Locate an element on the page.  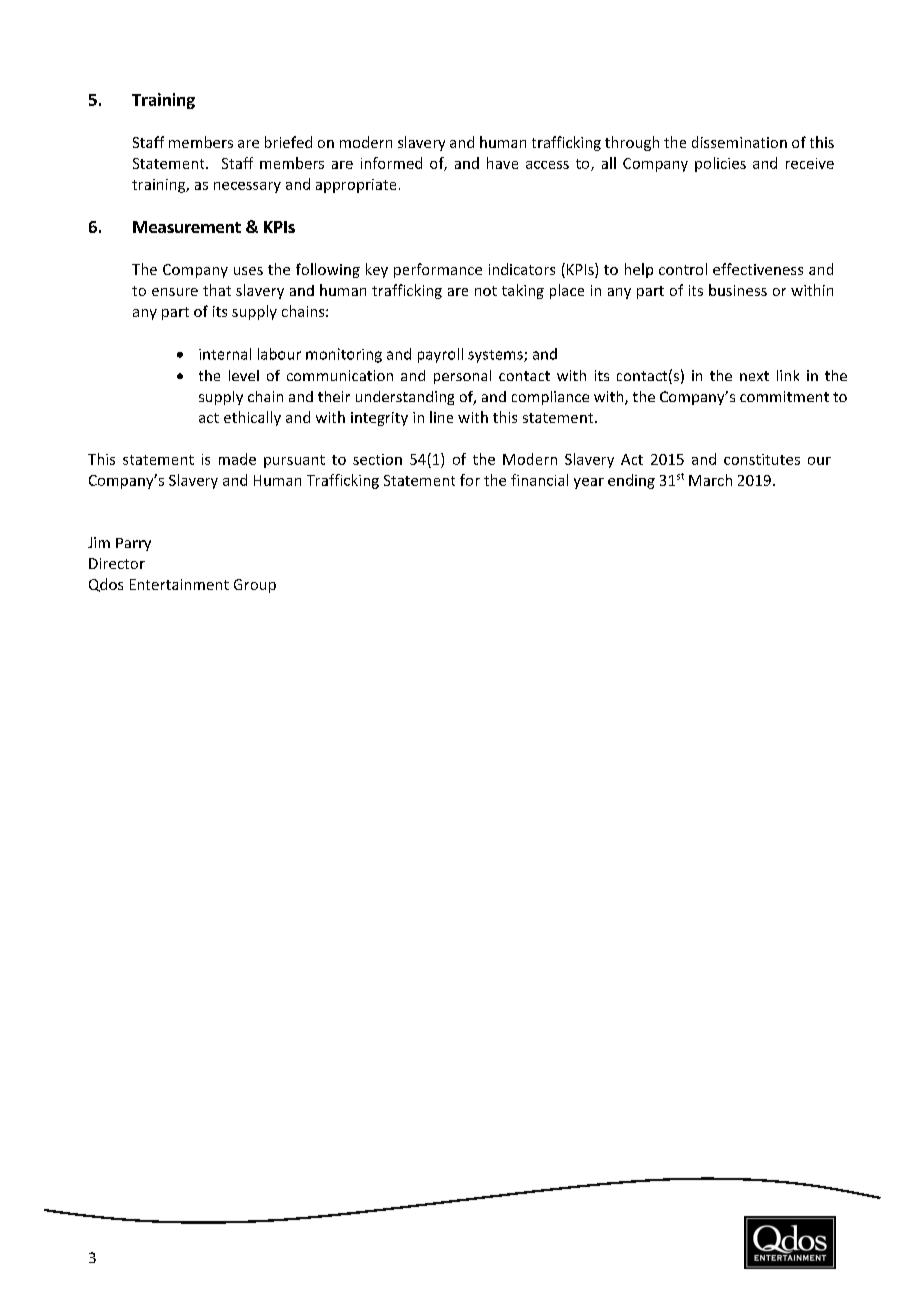
performance is located at coordinates (438, 270).
